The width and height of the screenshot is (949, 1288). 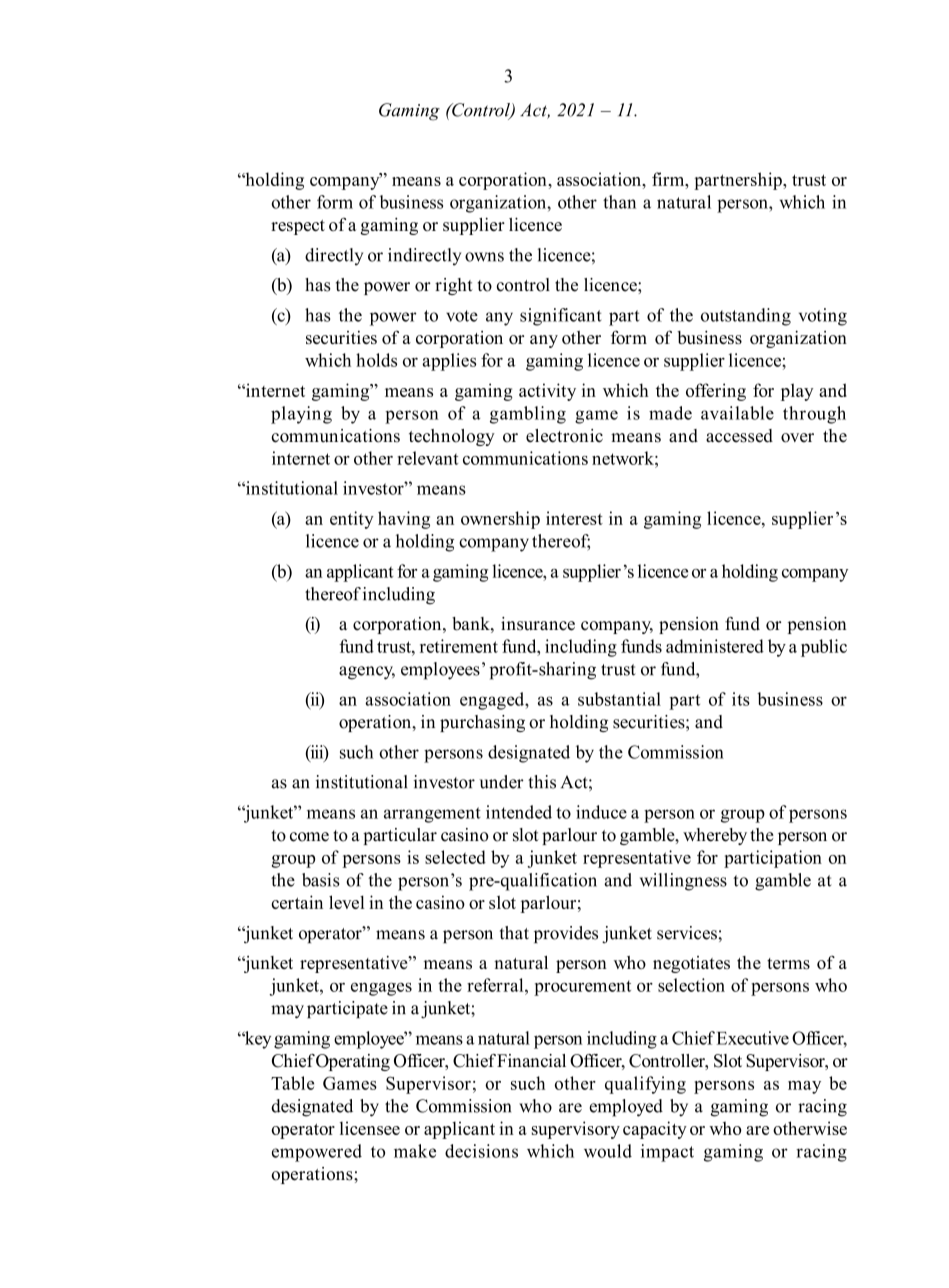 What do you see at coordinates (608, 1151) in the screenshot?
I see `would` at bounding box center [608, 1151].
